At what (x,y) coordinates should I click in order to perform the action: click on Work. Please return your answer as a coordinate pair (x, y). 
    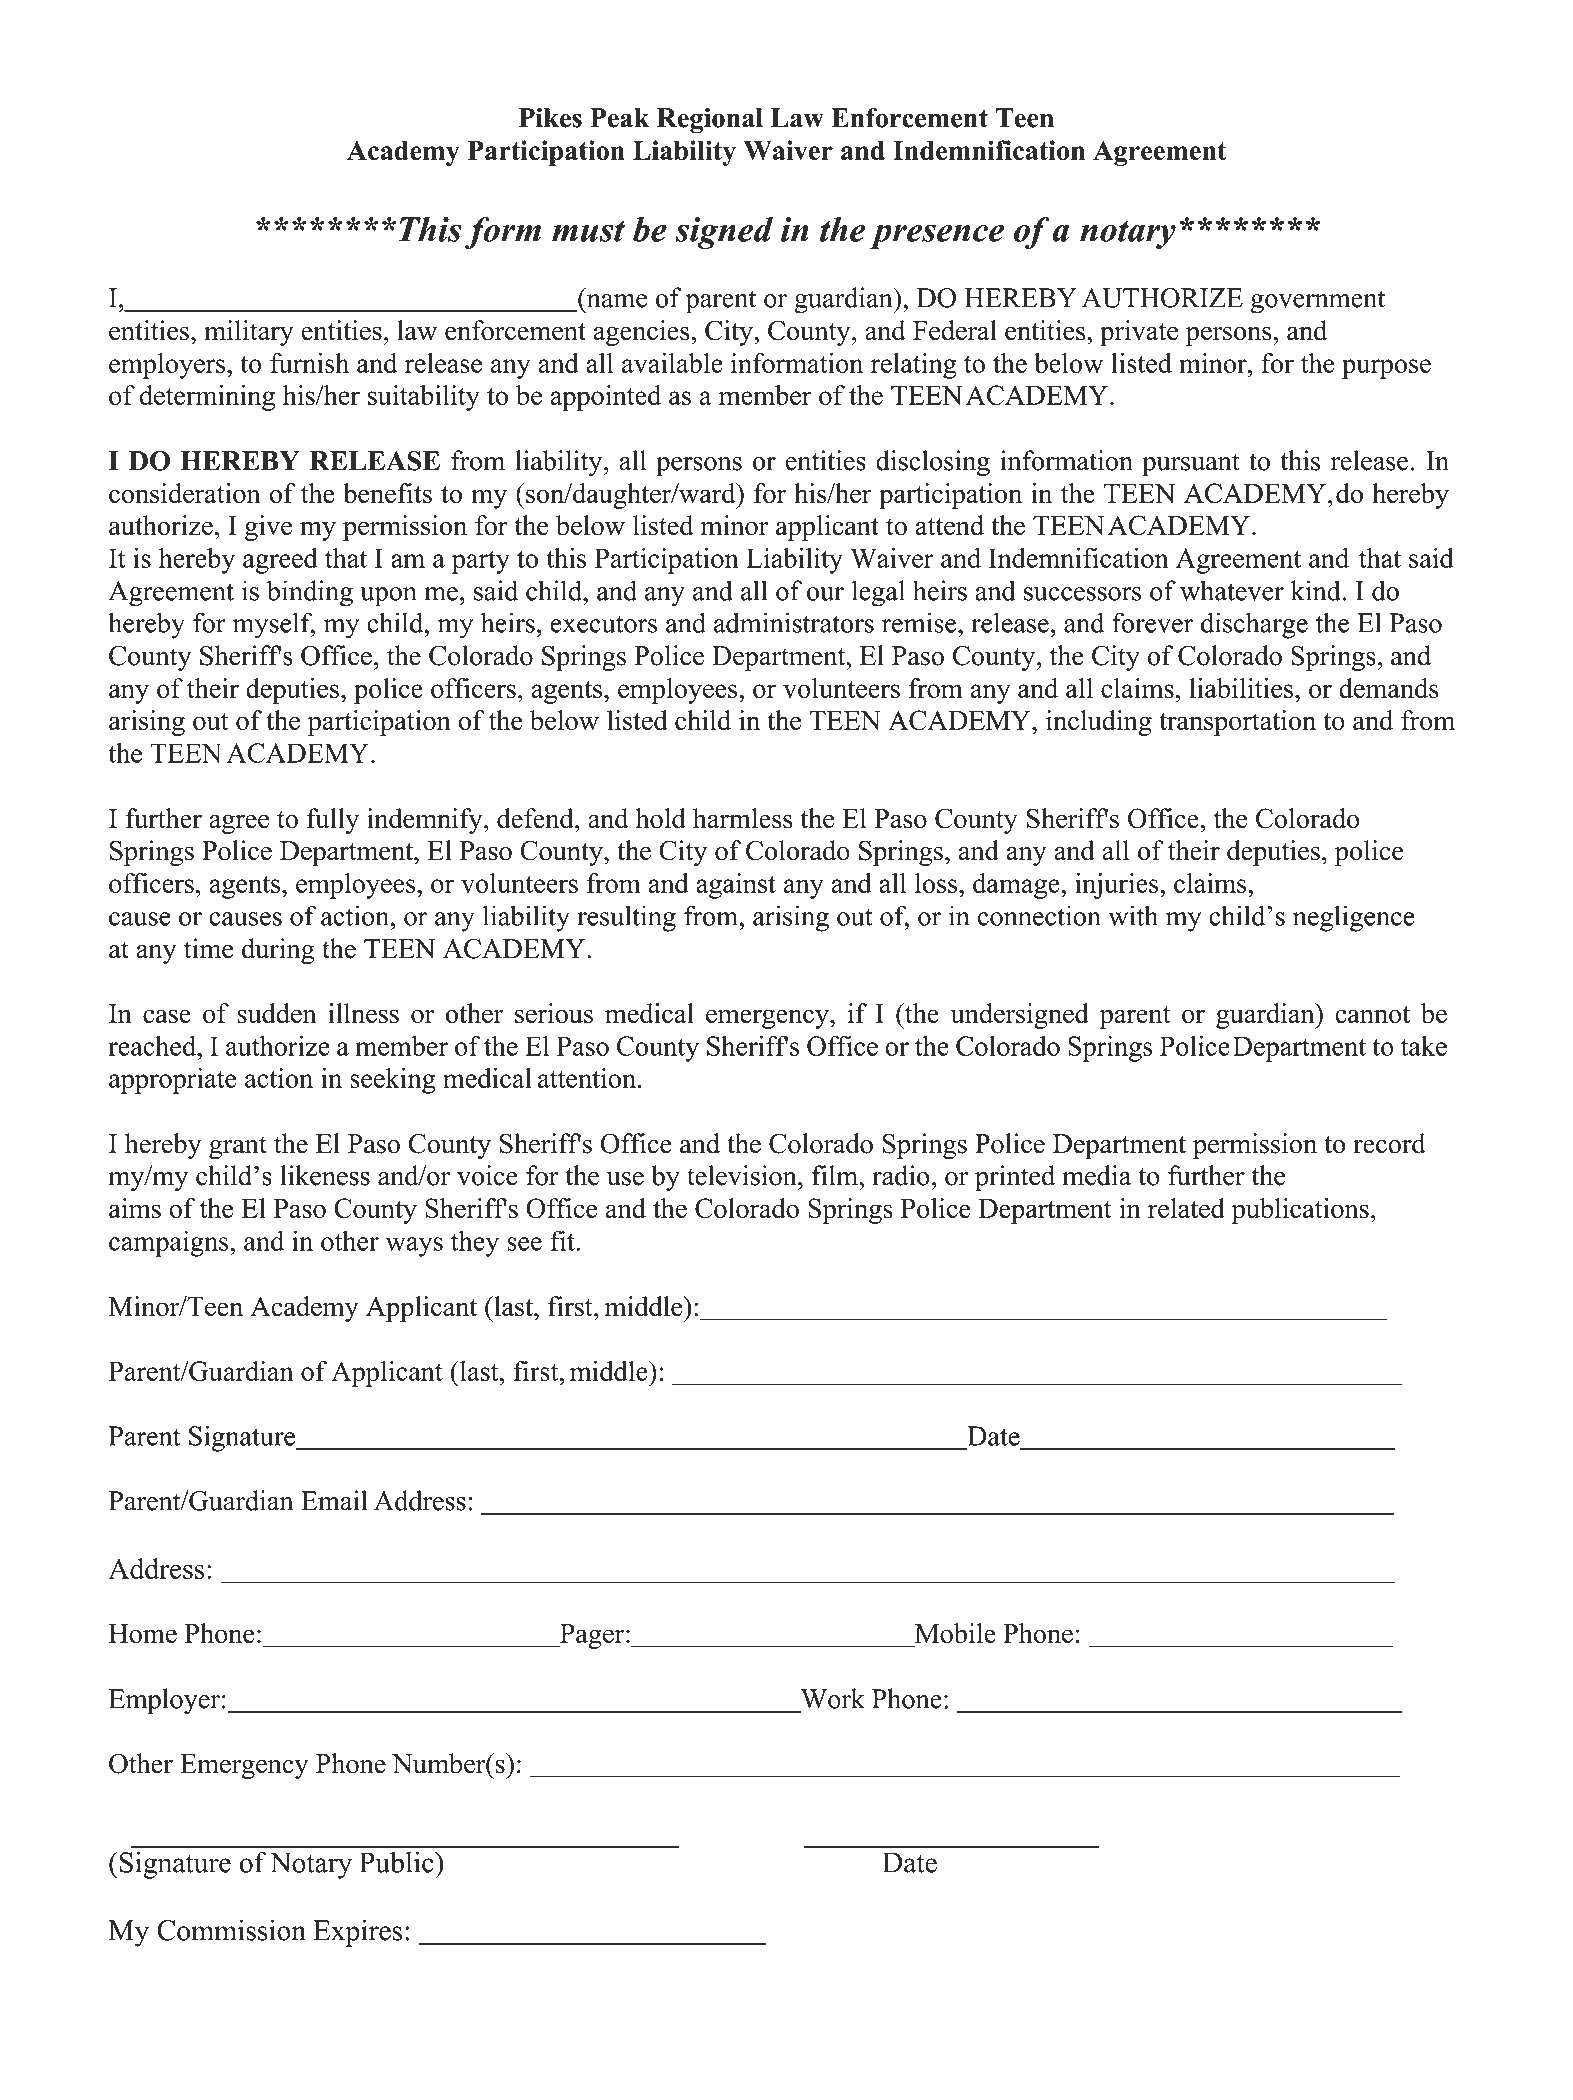
    Looking at the image, I should click on (833, 1698).
